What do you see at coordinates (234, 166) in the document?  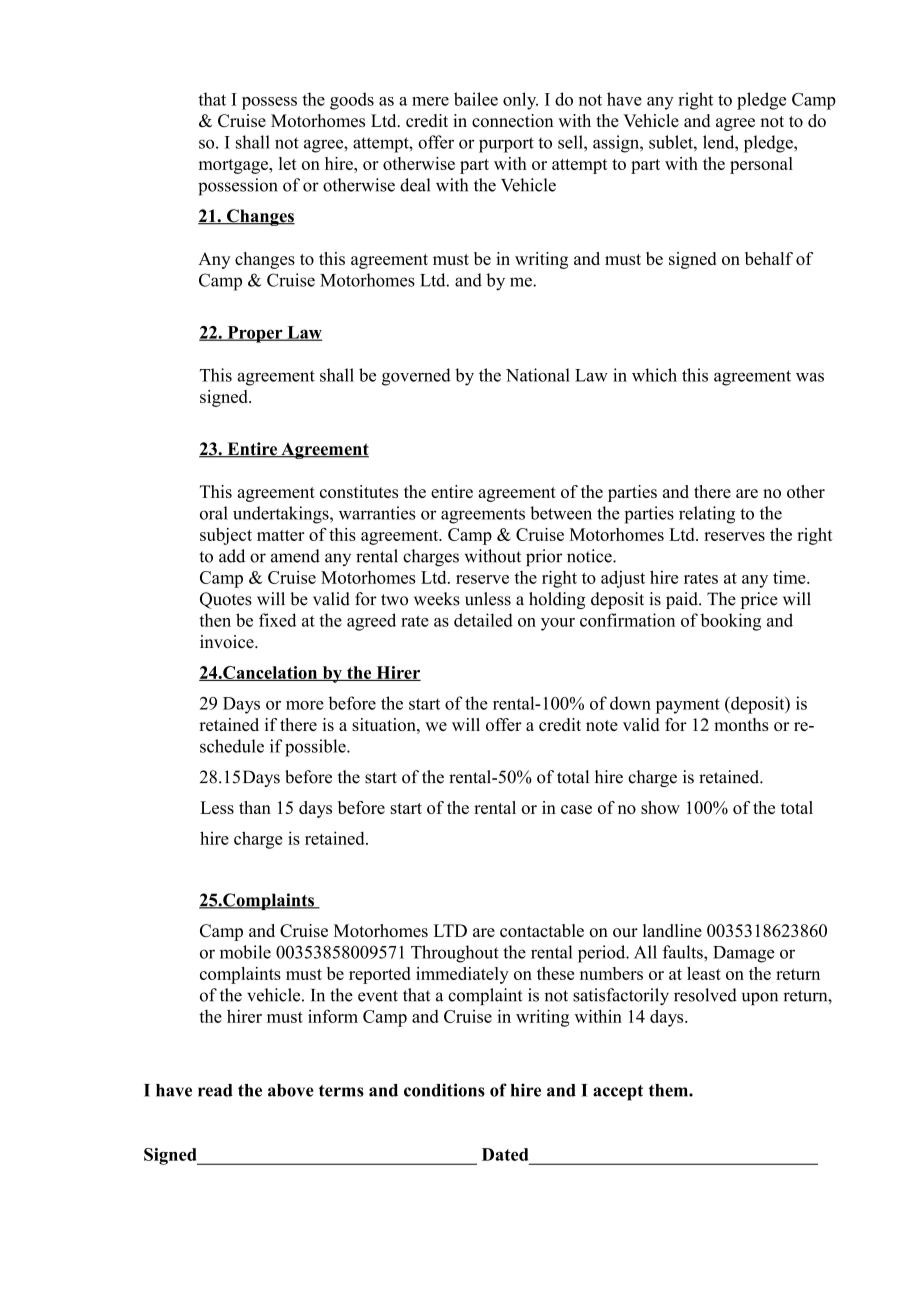 I see `mortgage` at bounding box center [234, 166].
